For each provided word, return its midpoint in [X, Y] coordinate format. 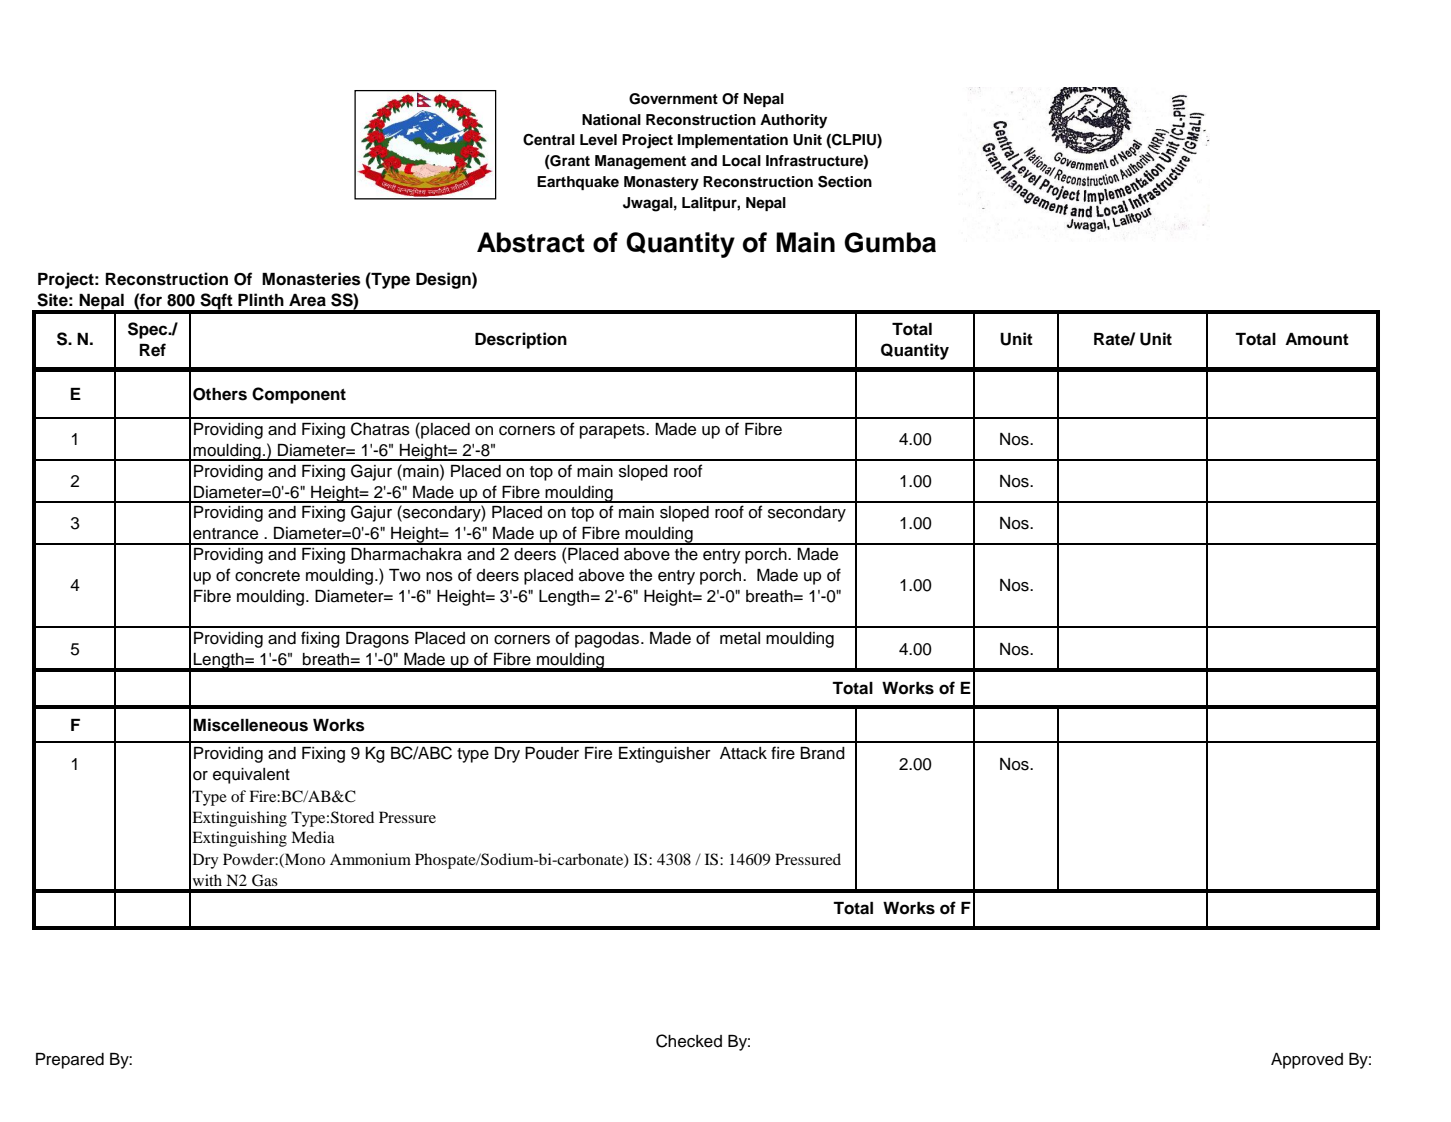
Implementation [733, 141]
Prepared [70, 1061]
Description [521, 340]
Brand [822, 753]
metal [740, 638]
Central [549, 140]
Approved [1307, 1061]
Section [845, 182]
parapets [613, 431]
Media [313, 837]
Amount [1317, 339]
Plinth [261, 299]
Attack [743, 753]
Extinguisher [665, 755]
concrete [267, 576]
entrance [225, 534]
